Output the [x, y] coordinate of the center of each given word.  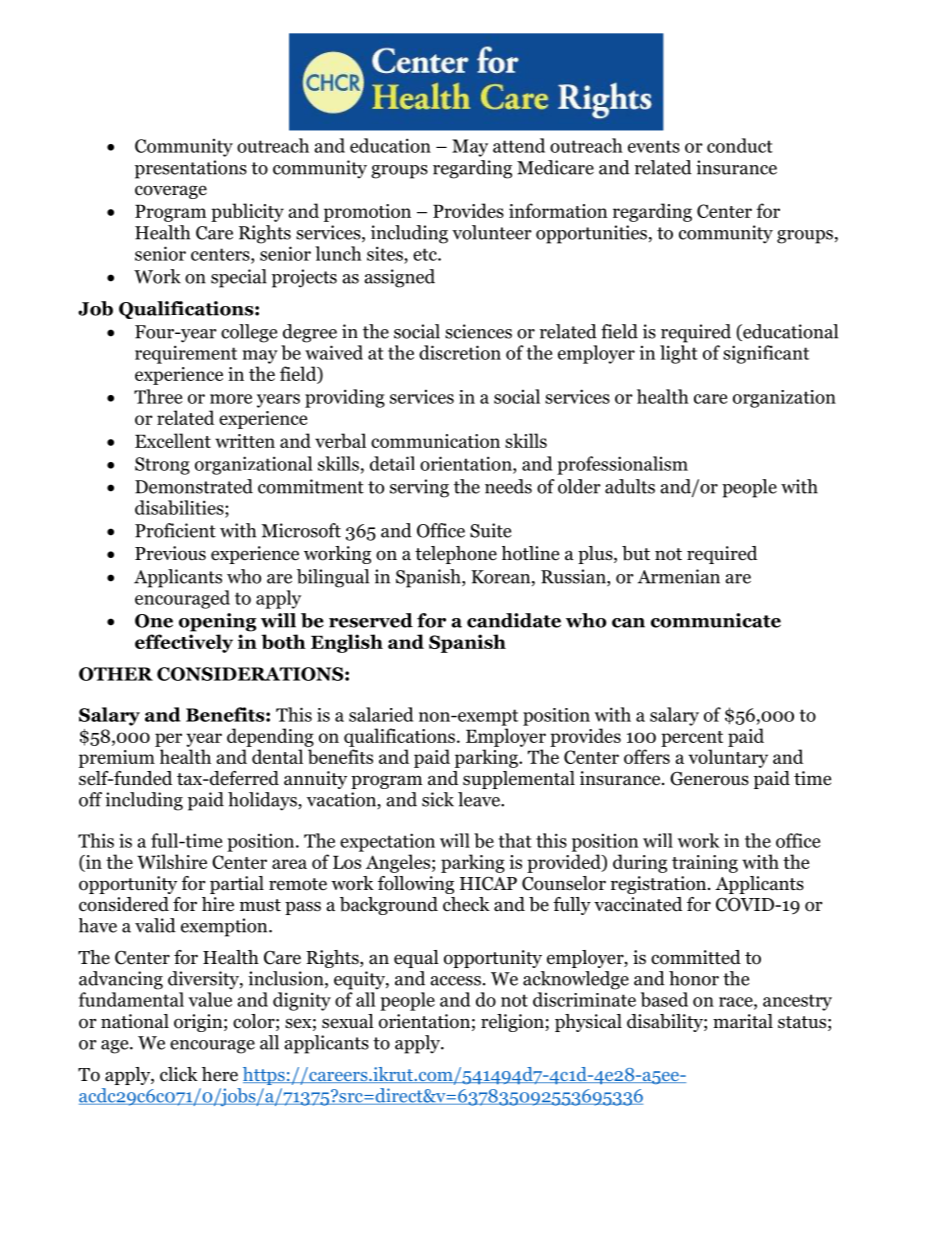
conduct [740, 145]
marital [743, 1021]
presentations [191, 169]
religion [513, 1023]
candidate [514, 620]
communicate [716, 620]
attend [519, 145]
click [179, 1074]
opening [217, 622]
